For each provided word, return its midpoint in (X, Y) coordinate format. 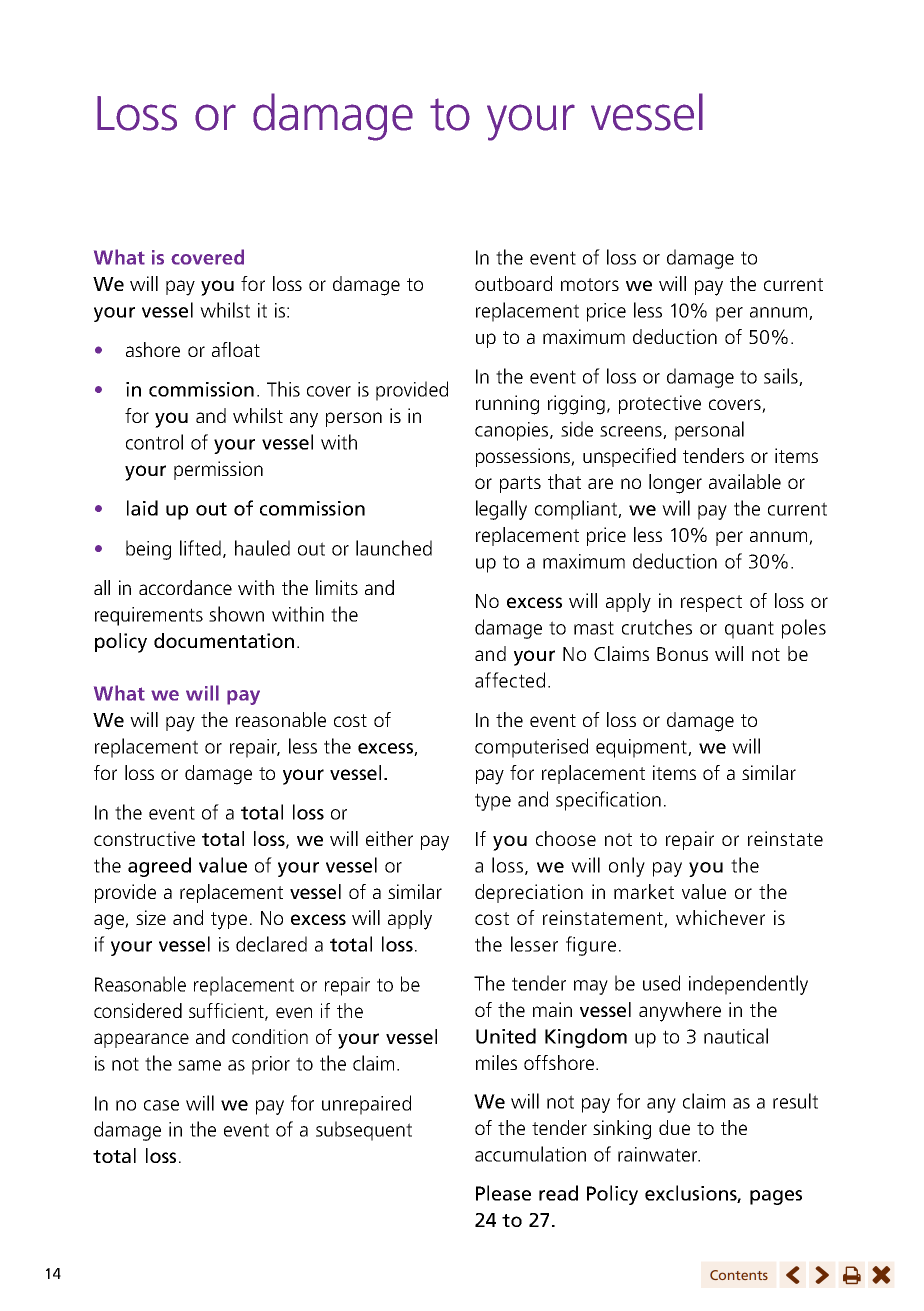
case (161, 1105)
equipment (642, 748)
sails (782, 377)
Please (503, 1193)
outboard (513, 283)
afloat (236, 349)
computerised (531, 748)
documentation (224, 640)
